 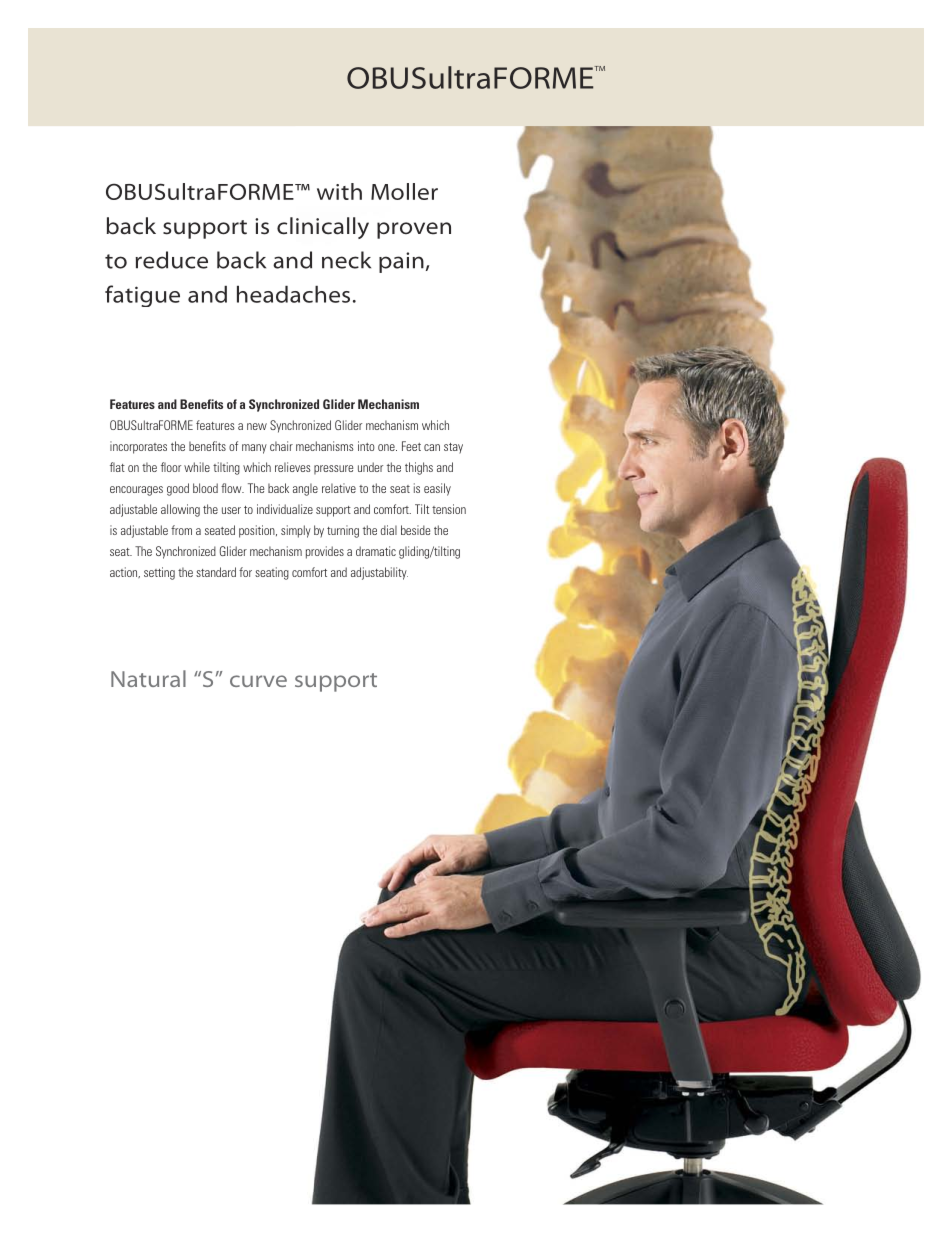 I want to click on chair, so click(x=281, y=446).
